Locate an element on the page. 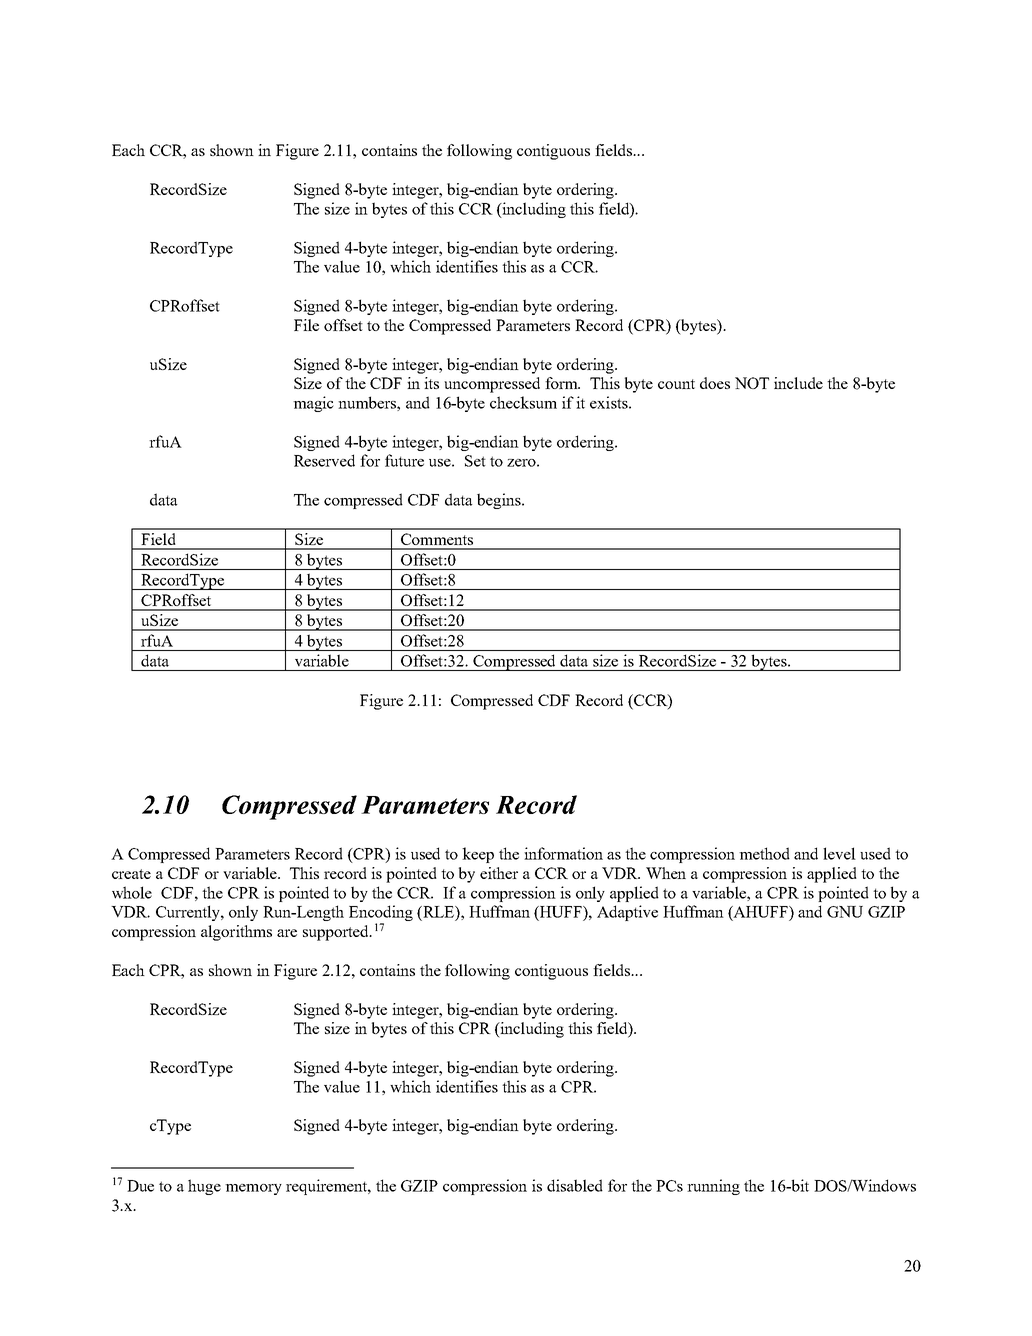  either is located at coordinates (499, 873).
